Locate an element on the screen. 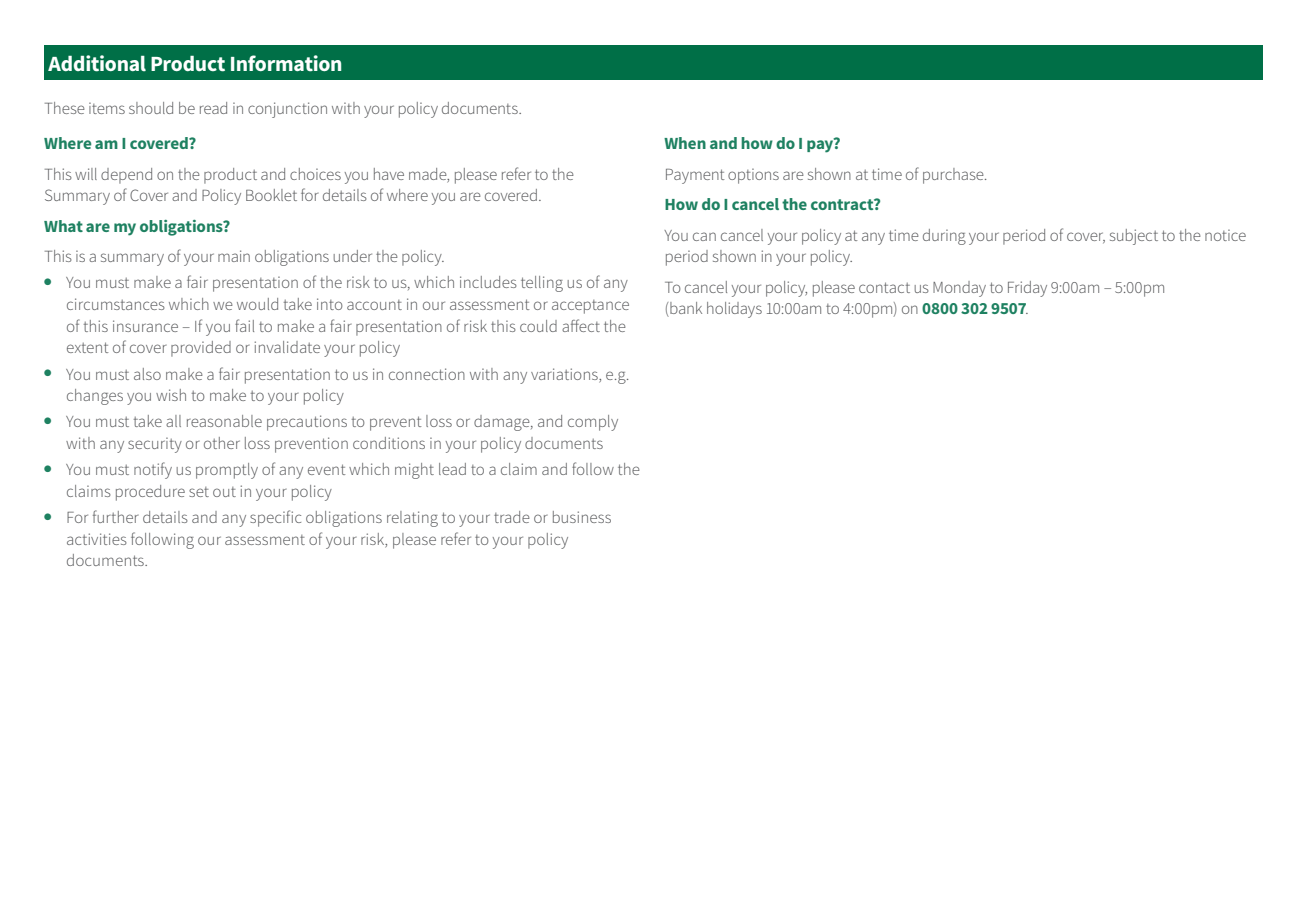  options is located at coordinates (753, 176).
